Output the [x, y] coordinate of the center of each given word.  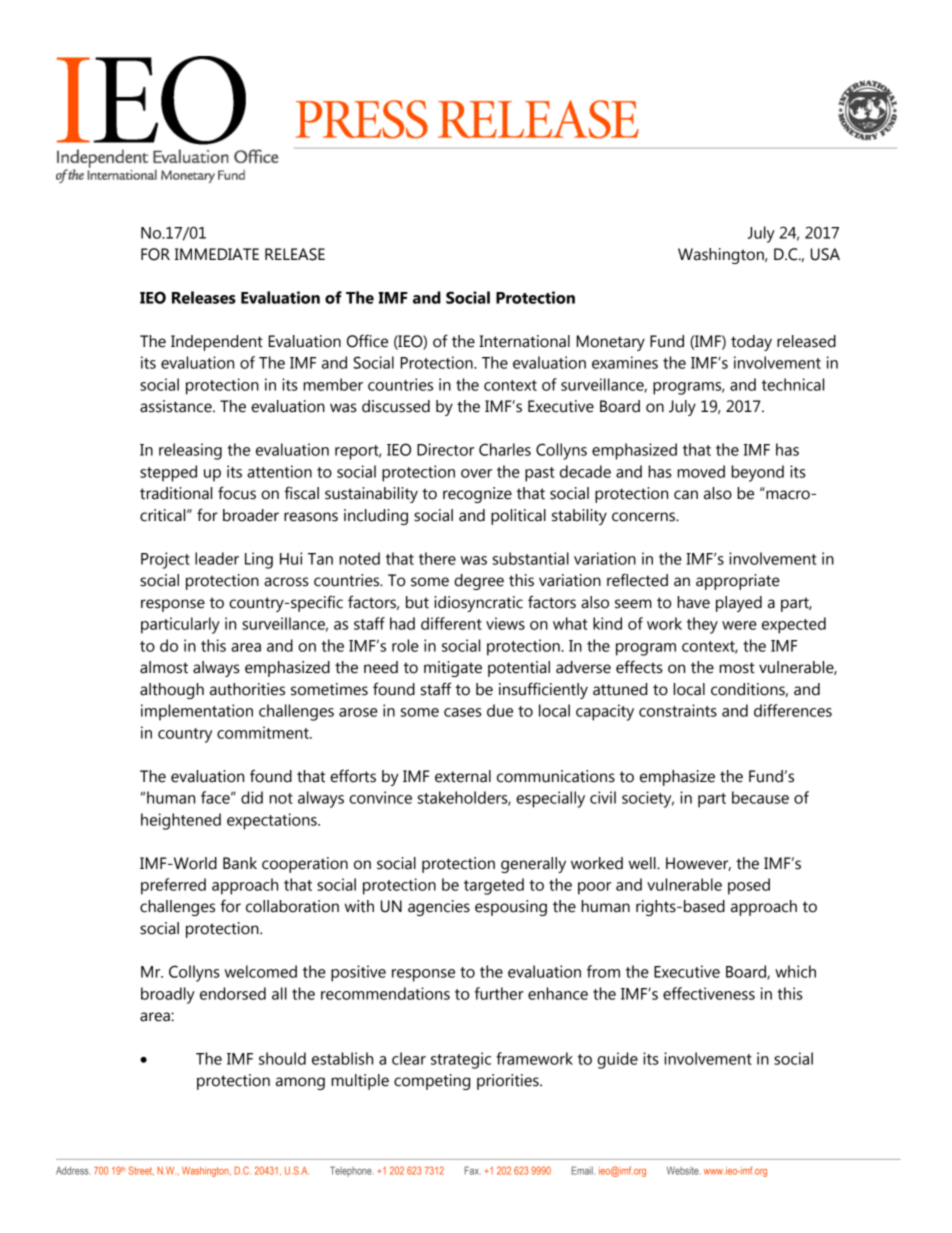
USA [825, 254]
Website [683, 1171]
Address [72, 1171]
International [524, 341]
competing [432, 1082]
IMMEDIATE [217, 254]
